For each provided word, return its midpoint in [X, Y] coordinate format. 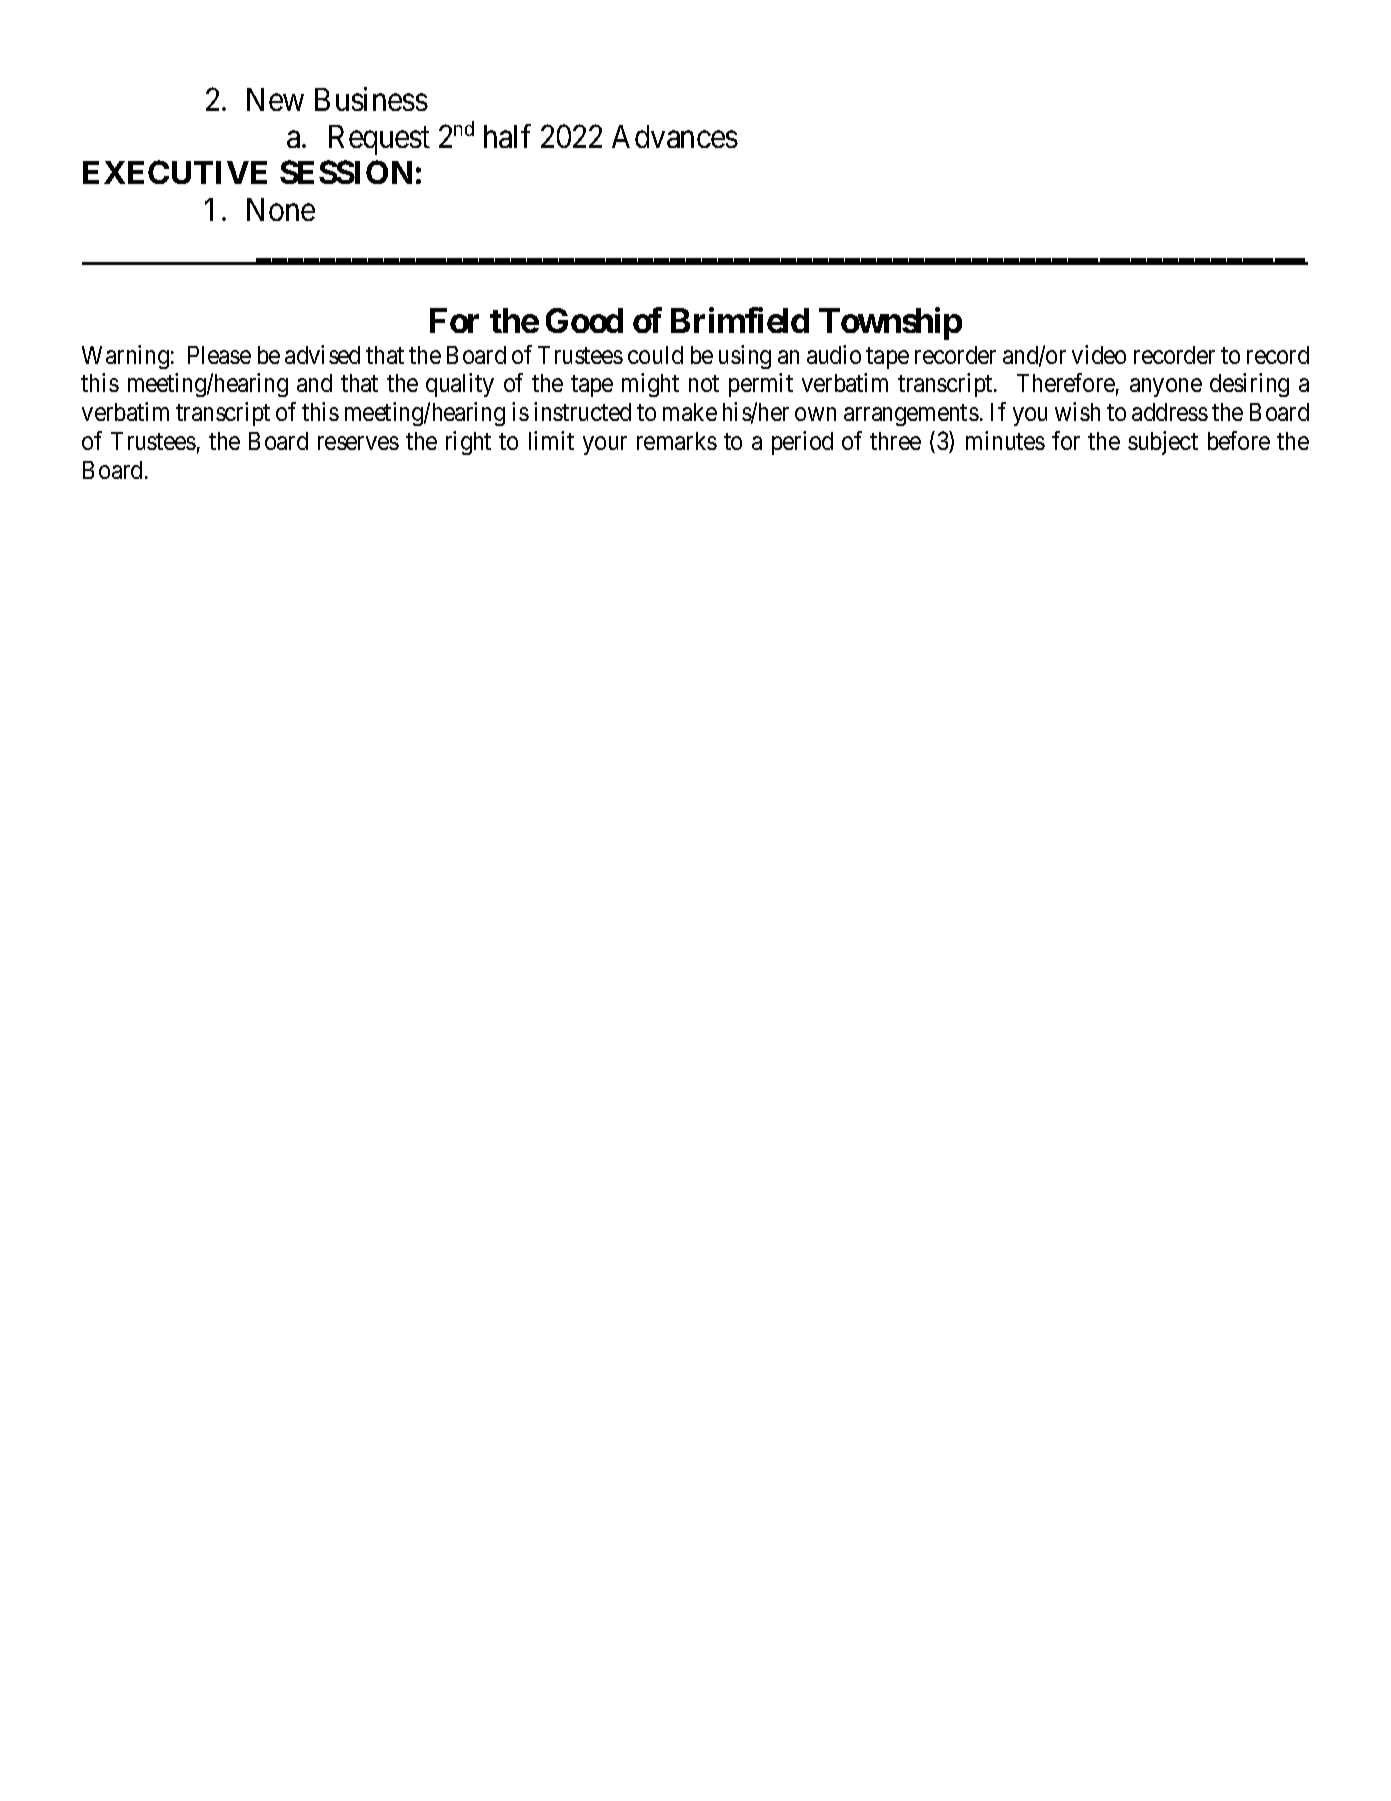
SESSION [346, 172]
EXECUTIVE [175, 172]
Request [379, 140]
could [655, 355]
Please [219, 355]
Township [890, 323]
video [1099, 354]
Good [584, 320]
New [275, 99]
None [281, 209]
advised [322, 354]
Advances [675, 136]
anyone [1166, 388]
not [704, 384]
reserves [358, 443]
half [507, 136]
